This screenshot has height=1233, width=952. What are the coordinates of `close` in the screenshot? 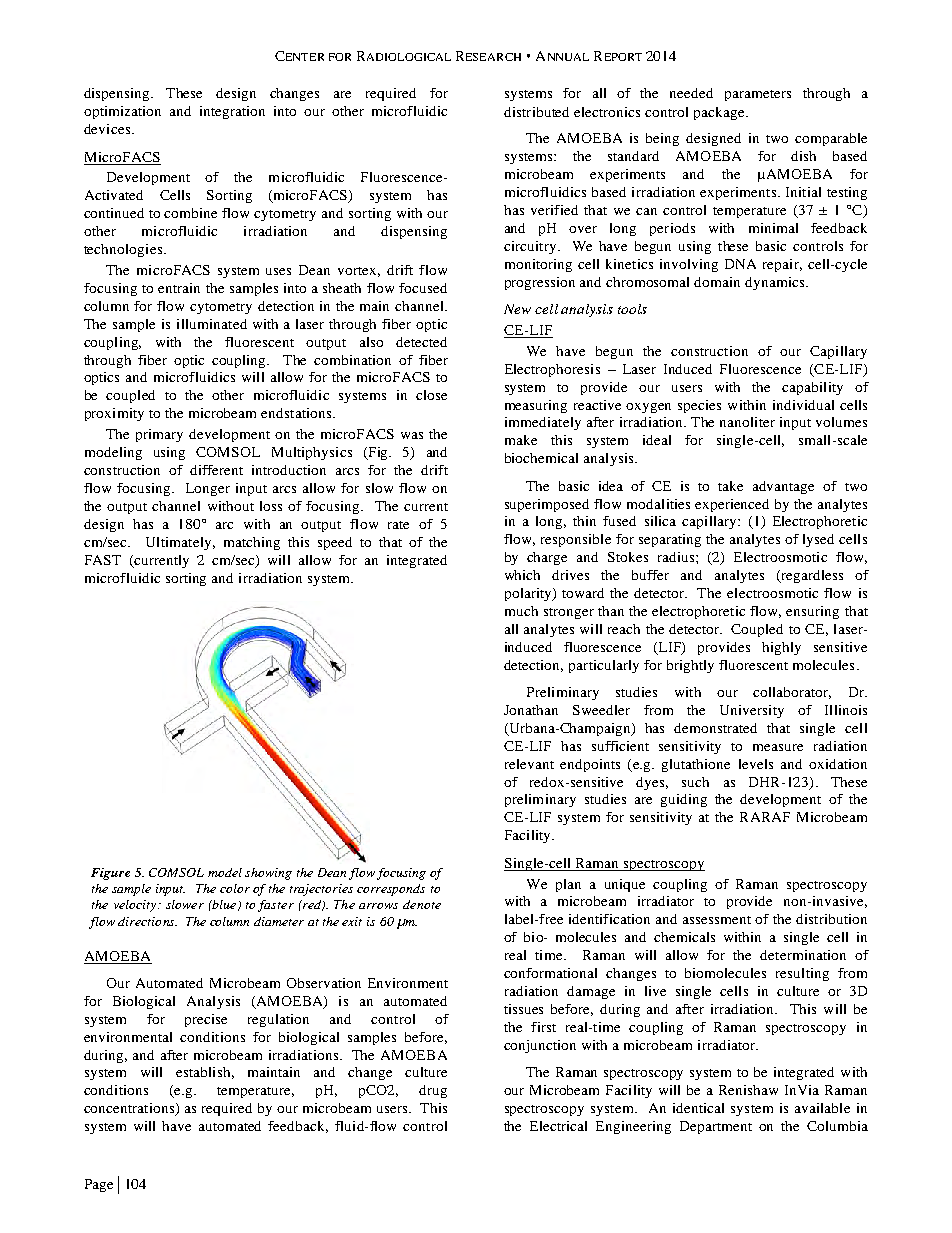 It's located at (431, 395).
